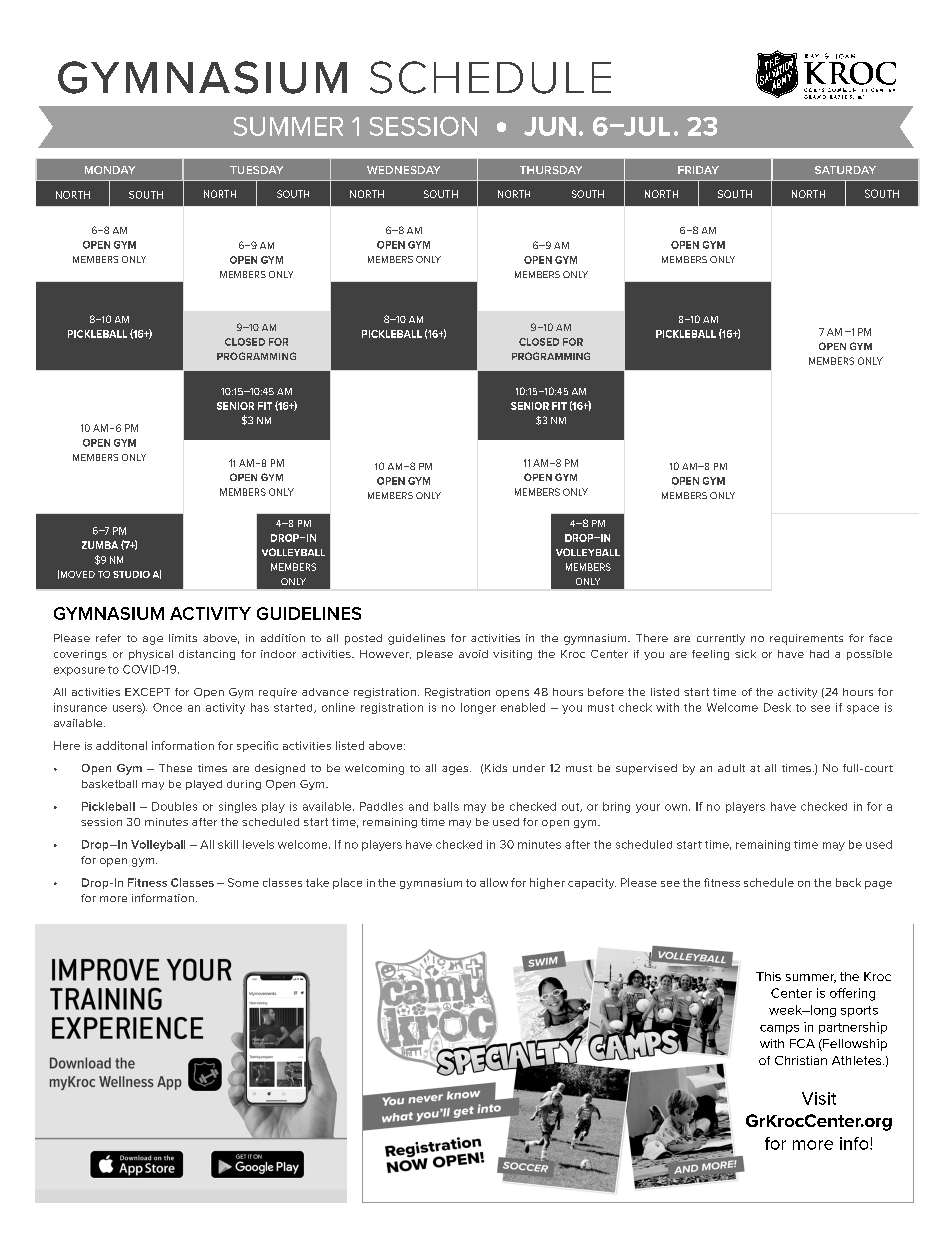 The width and height of the document is (952, 1233). Describe the element at coordinates (473, 654) in the document. I see `avoid` at that location.
